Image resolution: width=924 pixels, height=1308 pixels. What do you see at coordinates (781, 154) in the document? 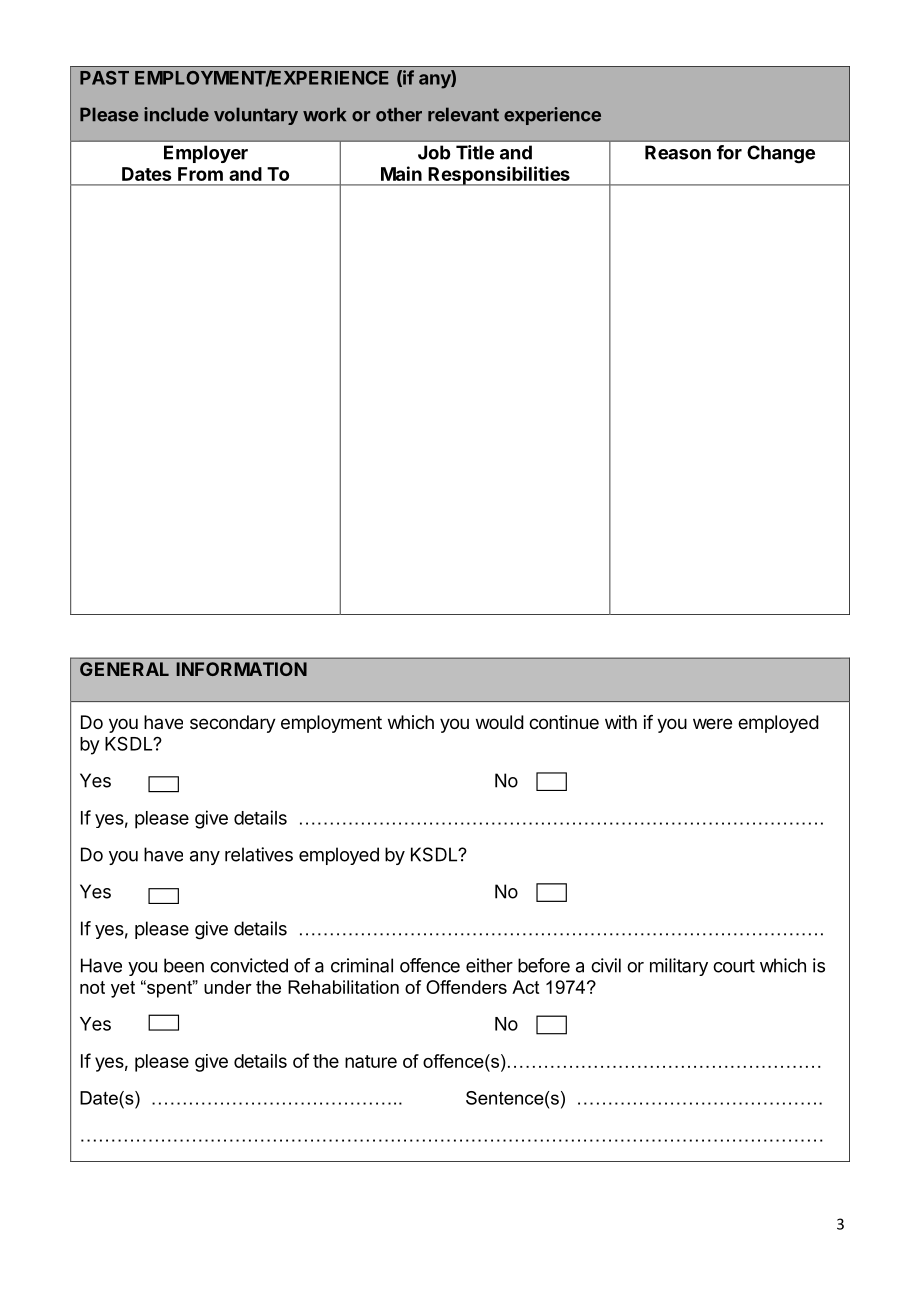
I see `Change` at bounding box center [781, 154].
